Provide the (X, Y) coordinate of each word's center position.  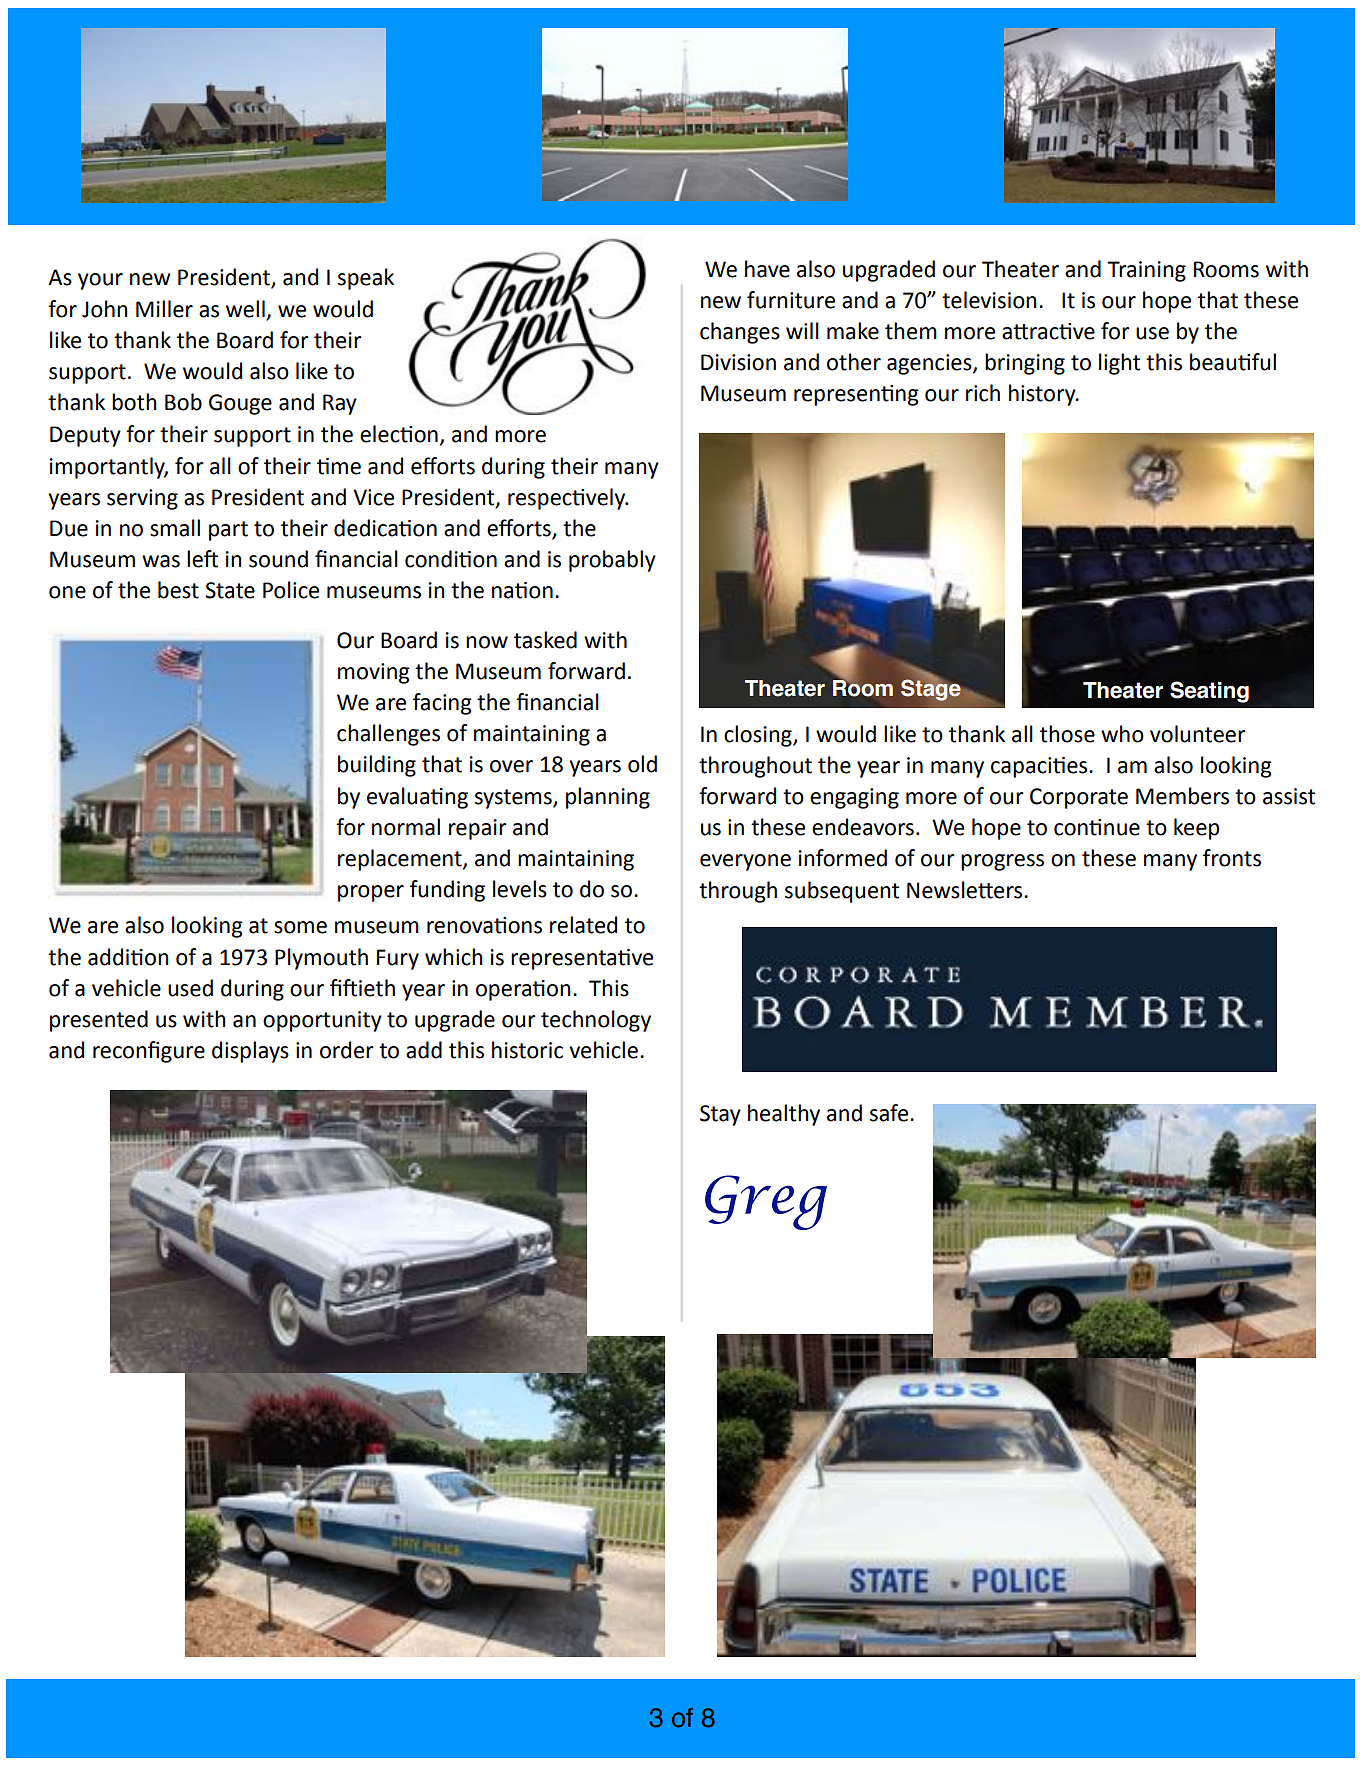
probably (612, 561)
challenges (388, 735)
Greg (766, 1202)
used (190, 988)
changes (740, 333)
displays (250, 1052)
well (245, 309)
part (228, 531)
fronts (1232, 858)
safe (890, 1113)
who (1122, 734)
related (583, 925)
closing (759, 736)
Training (1146, 271)
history (1043, 395)
